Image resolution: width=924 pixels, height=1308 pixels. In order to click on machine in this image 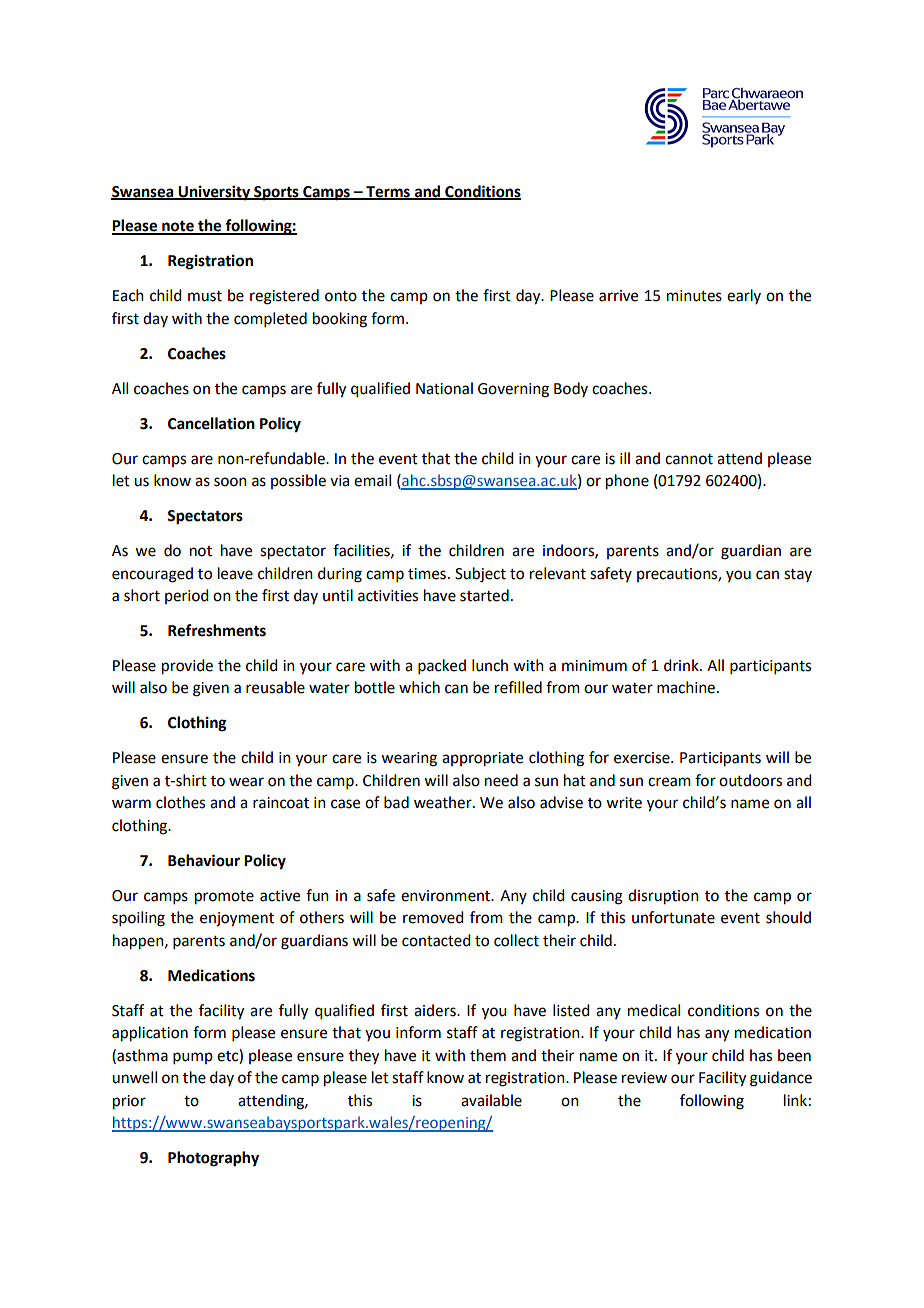, I will do `click(686, 687)`.
